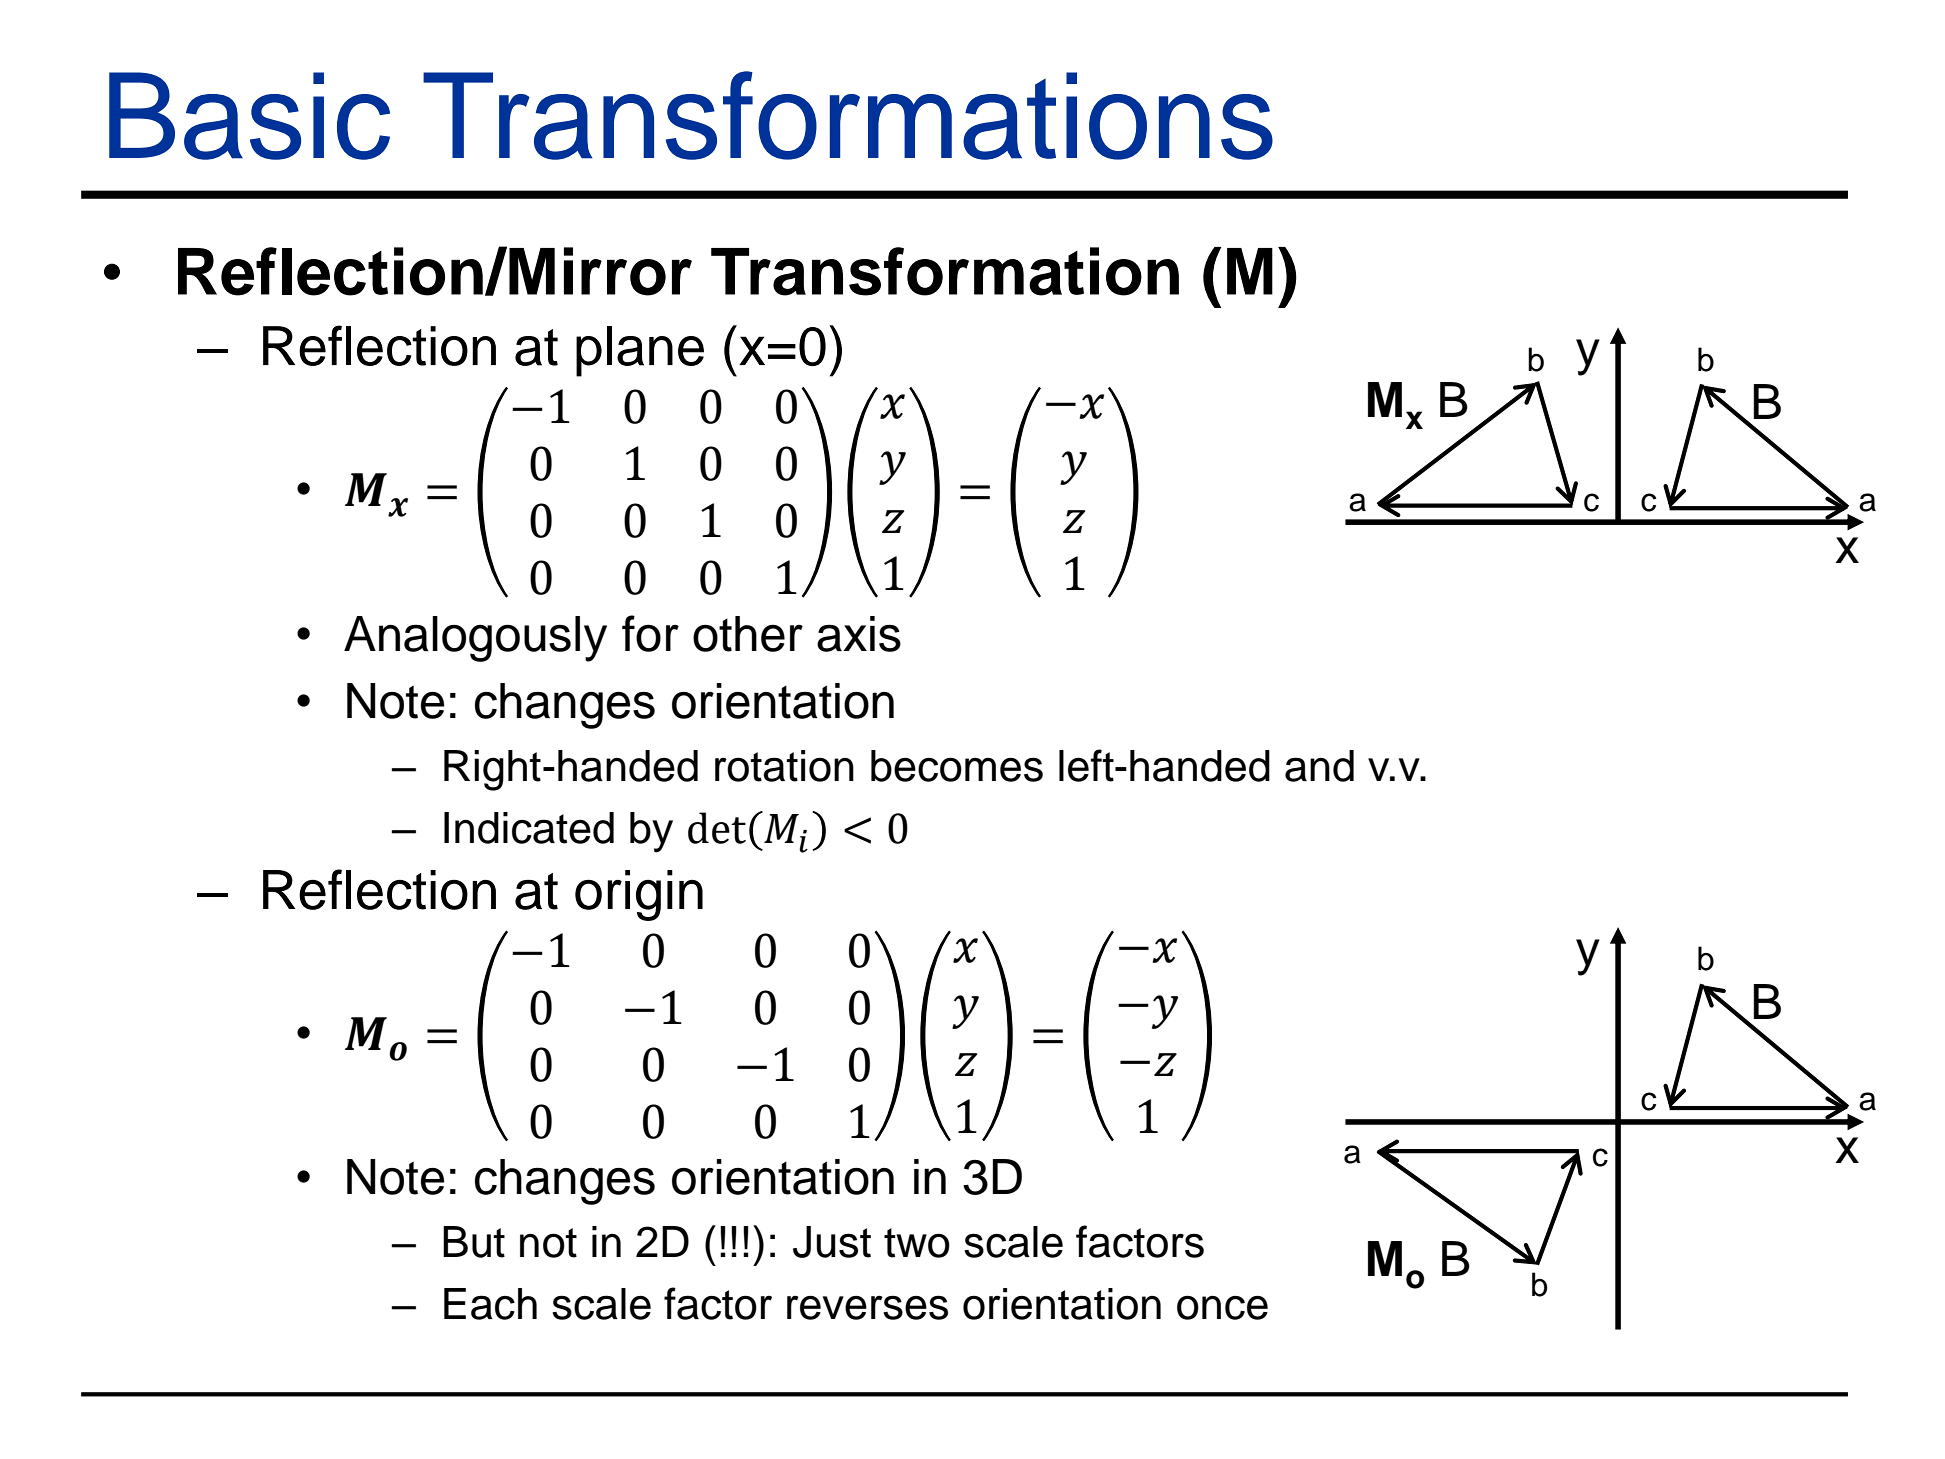  I want to click on origin, so click(639, 895).
